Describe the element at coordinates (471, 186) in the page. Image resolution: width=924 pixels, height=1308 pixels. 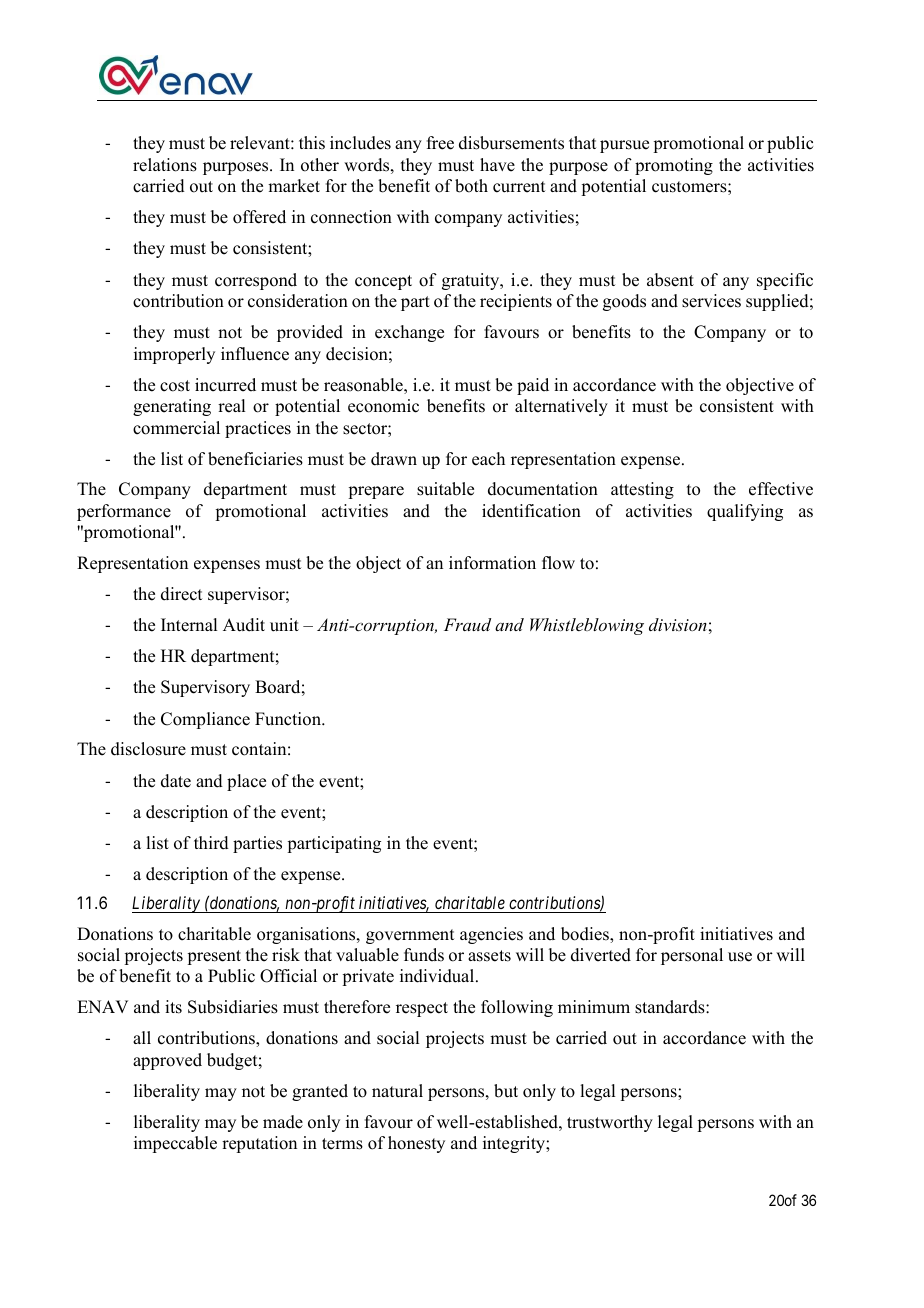
I see `both` at that location.
